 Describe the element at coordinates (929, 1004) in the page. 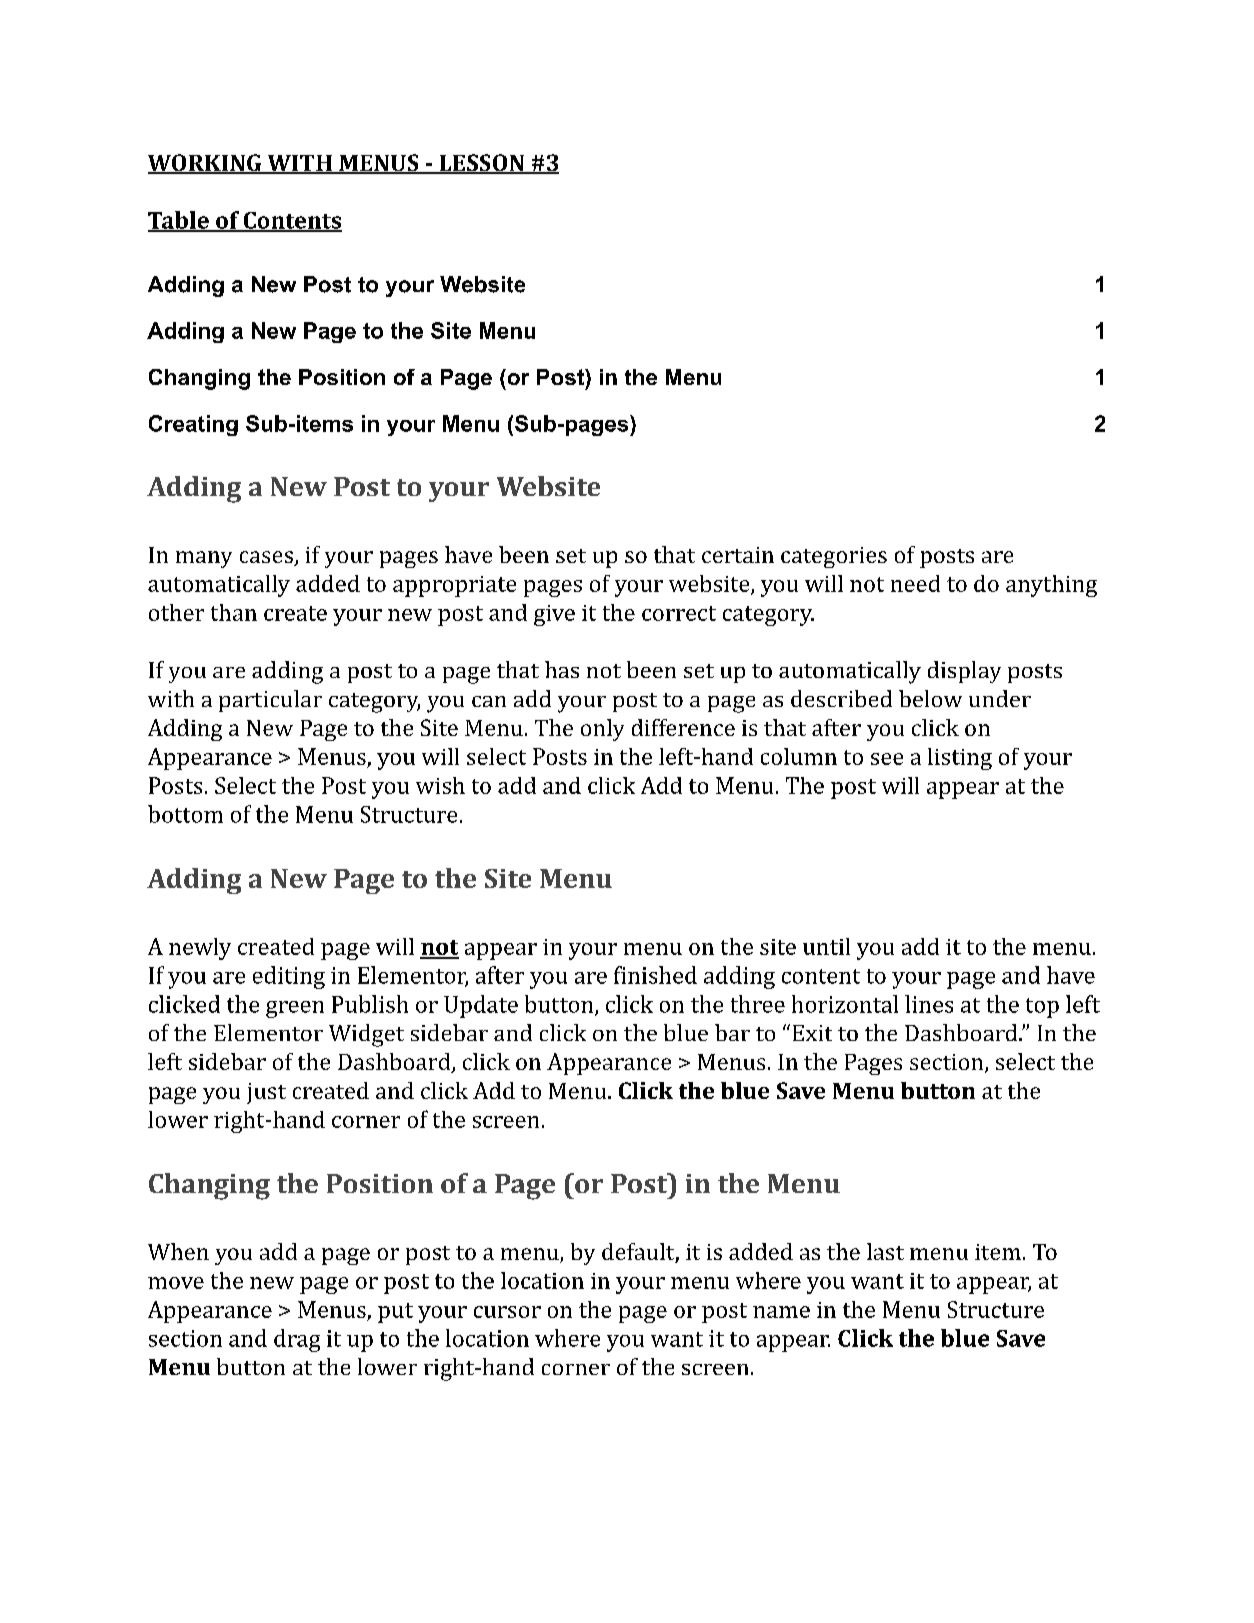

I see `lines` at that location.
